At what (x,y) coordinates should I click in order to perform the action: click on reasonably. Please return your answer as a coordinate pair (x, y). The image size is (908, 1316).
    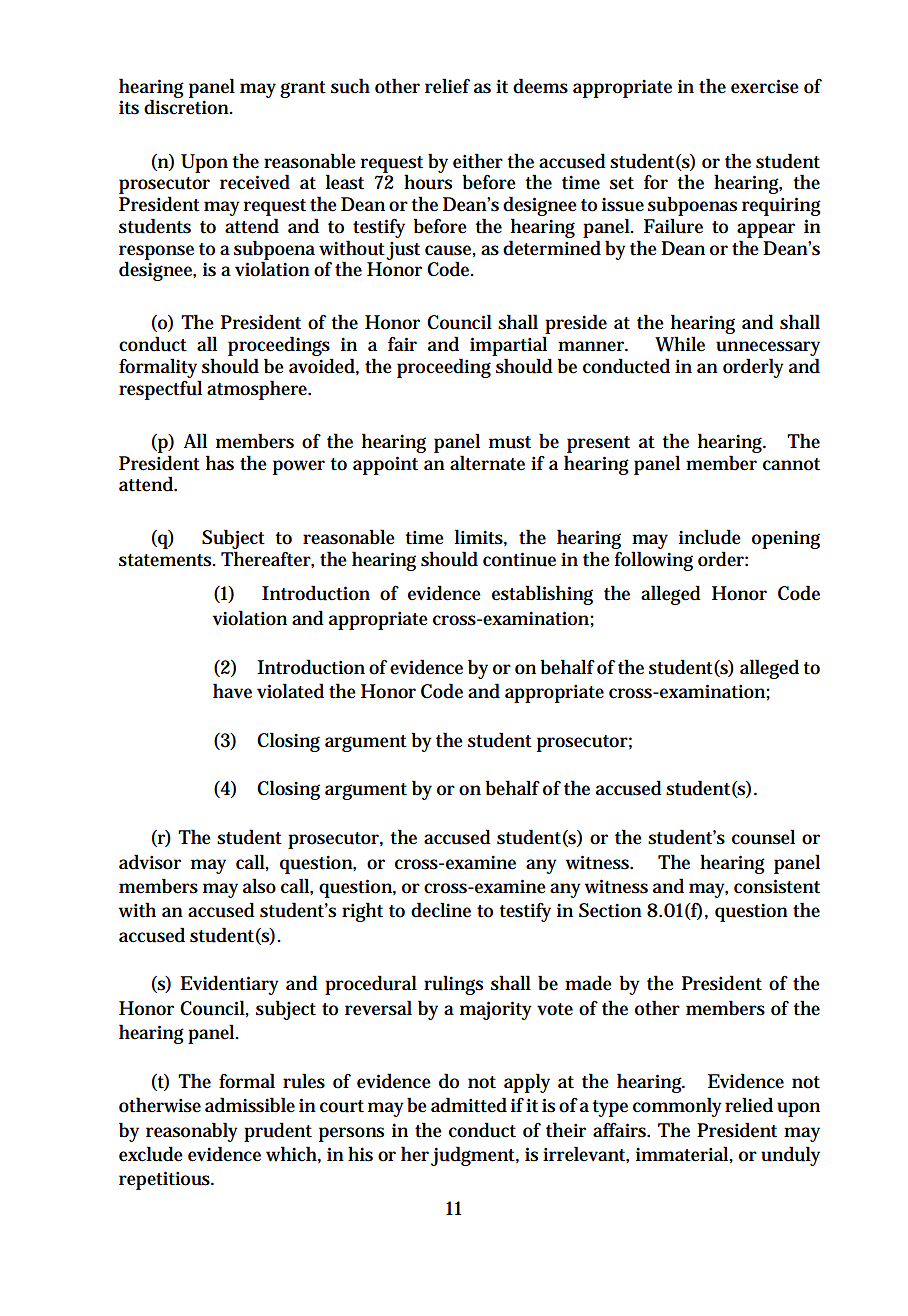
    Looking at the image, I should click on (192, 1132).
